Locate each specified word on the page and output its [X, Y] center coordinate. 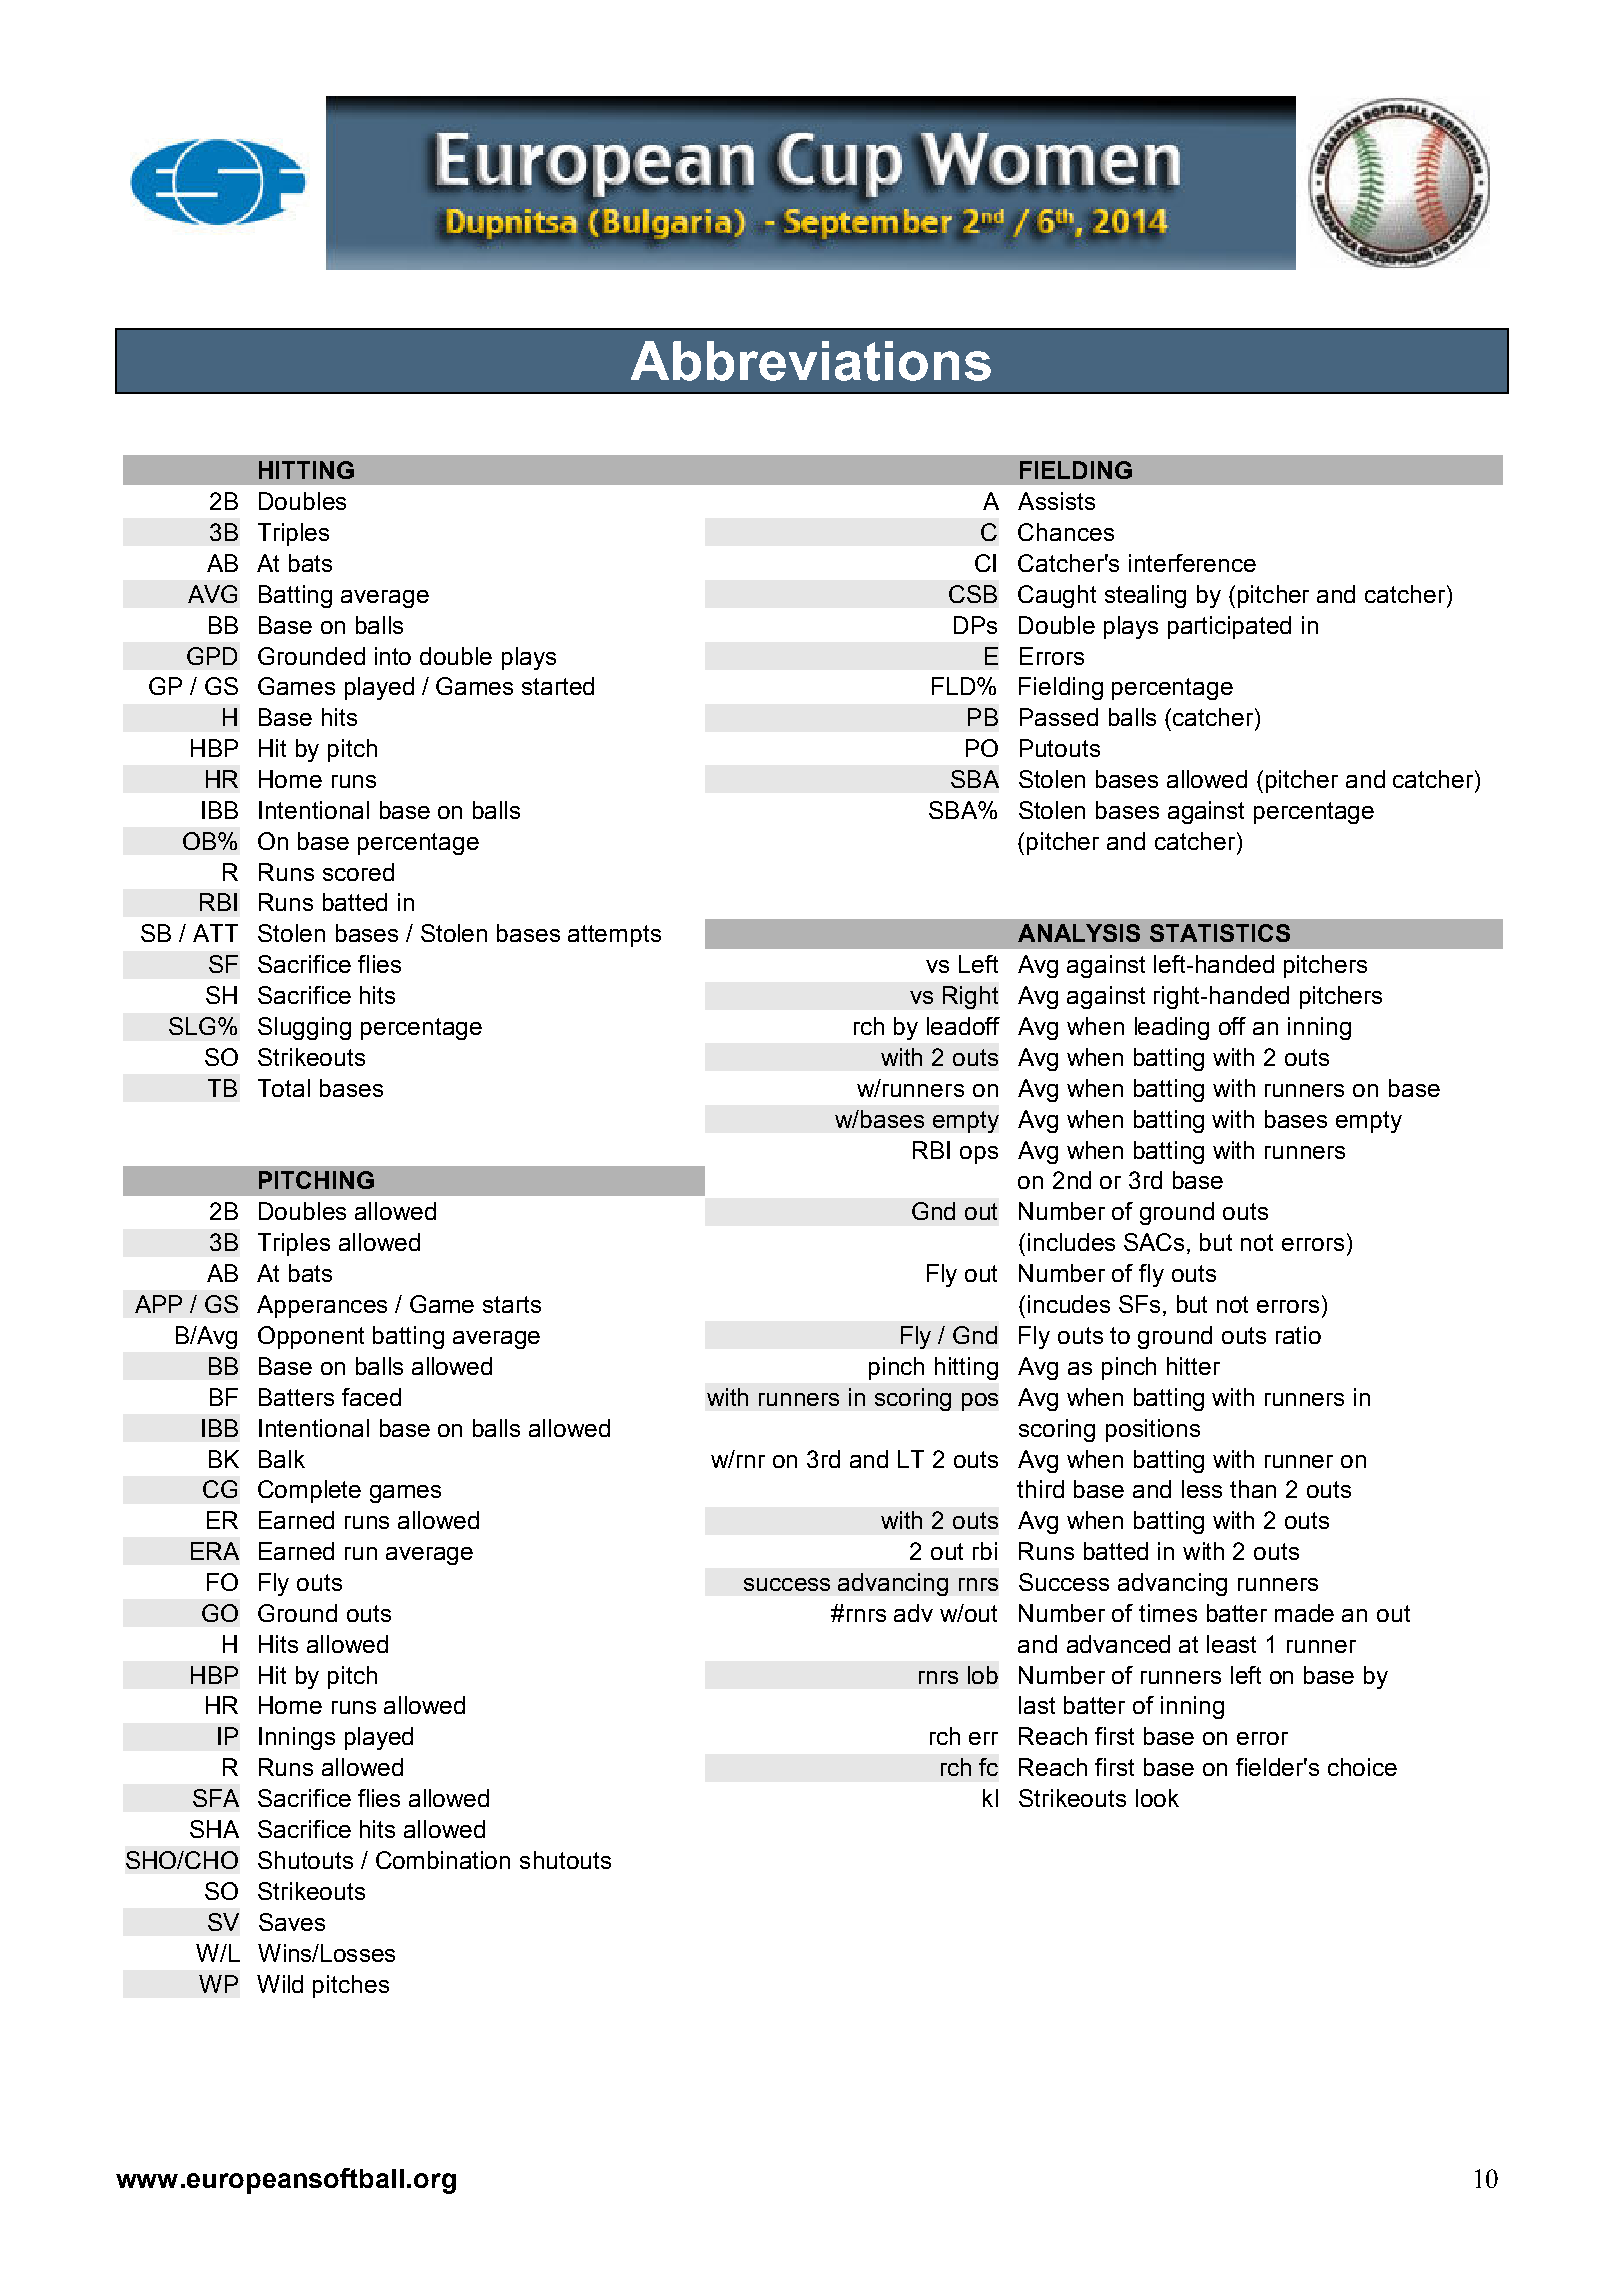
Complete [309, 1491]
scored [358, 872]
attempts [614, 936]
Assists [1056, 501]
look [1157, 1798]
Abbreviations [811, 361]
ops [979, 1155]
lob [983, 1675]
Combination [443, 1860]
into [393, 656]
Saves [292, 1922]
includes [1071, 1242]
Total [284, 1088]
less [1202, 1489]
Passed [1059, 717]
